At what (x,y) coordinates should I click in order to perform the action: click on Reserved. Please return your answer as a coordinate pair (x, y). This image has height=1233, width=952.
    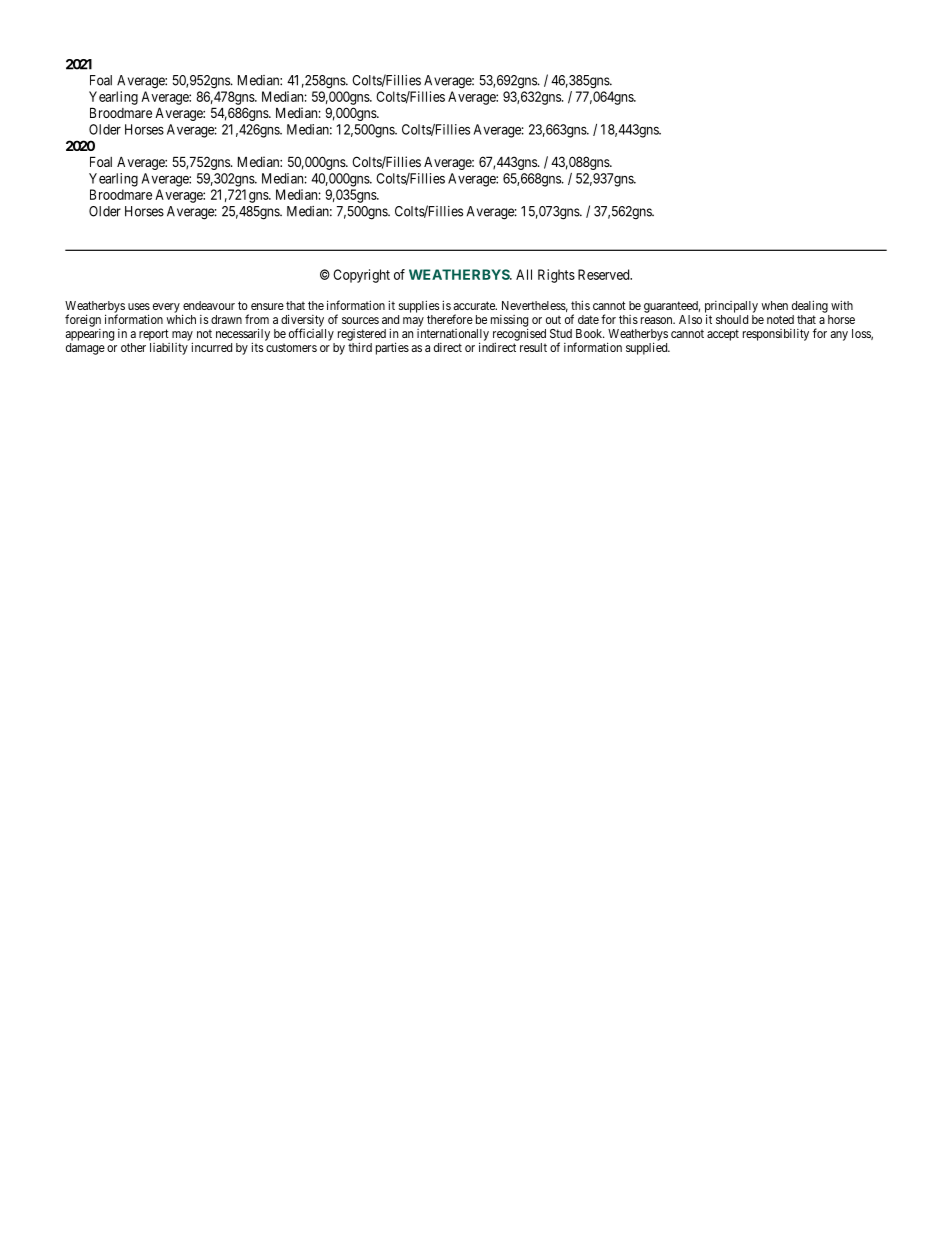
    Looking at the image, I should click on (605, 274).
